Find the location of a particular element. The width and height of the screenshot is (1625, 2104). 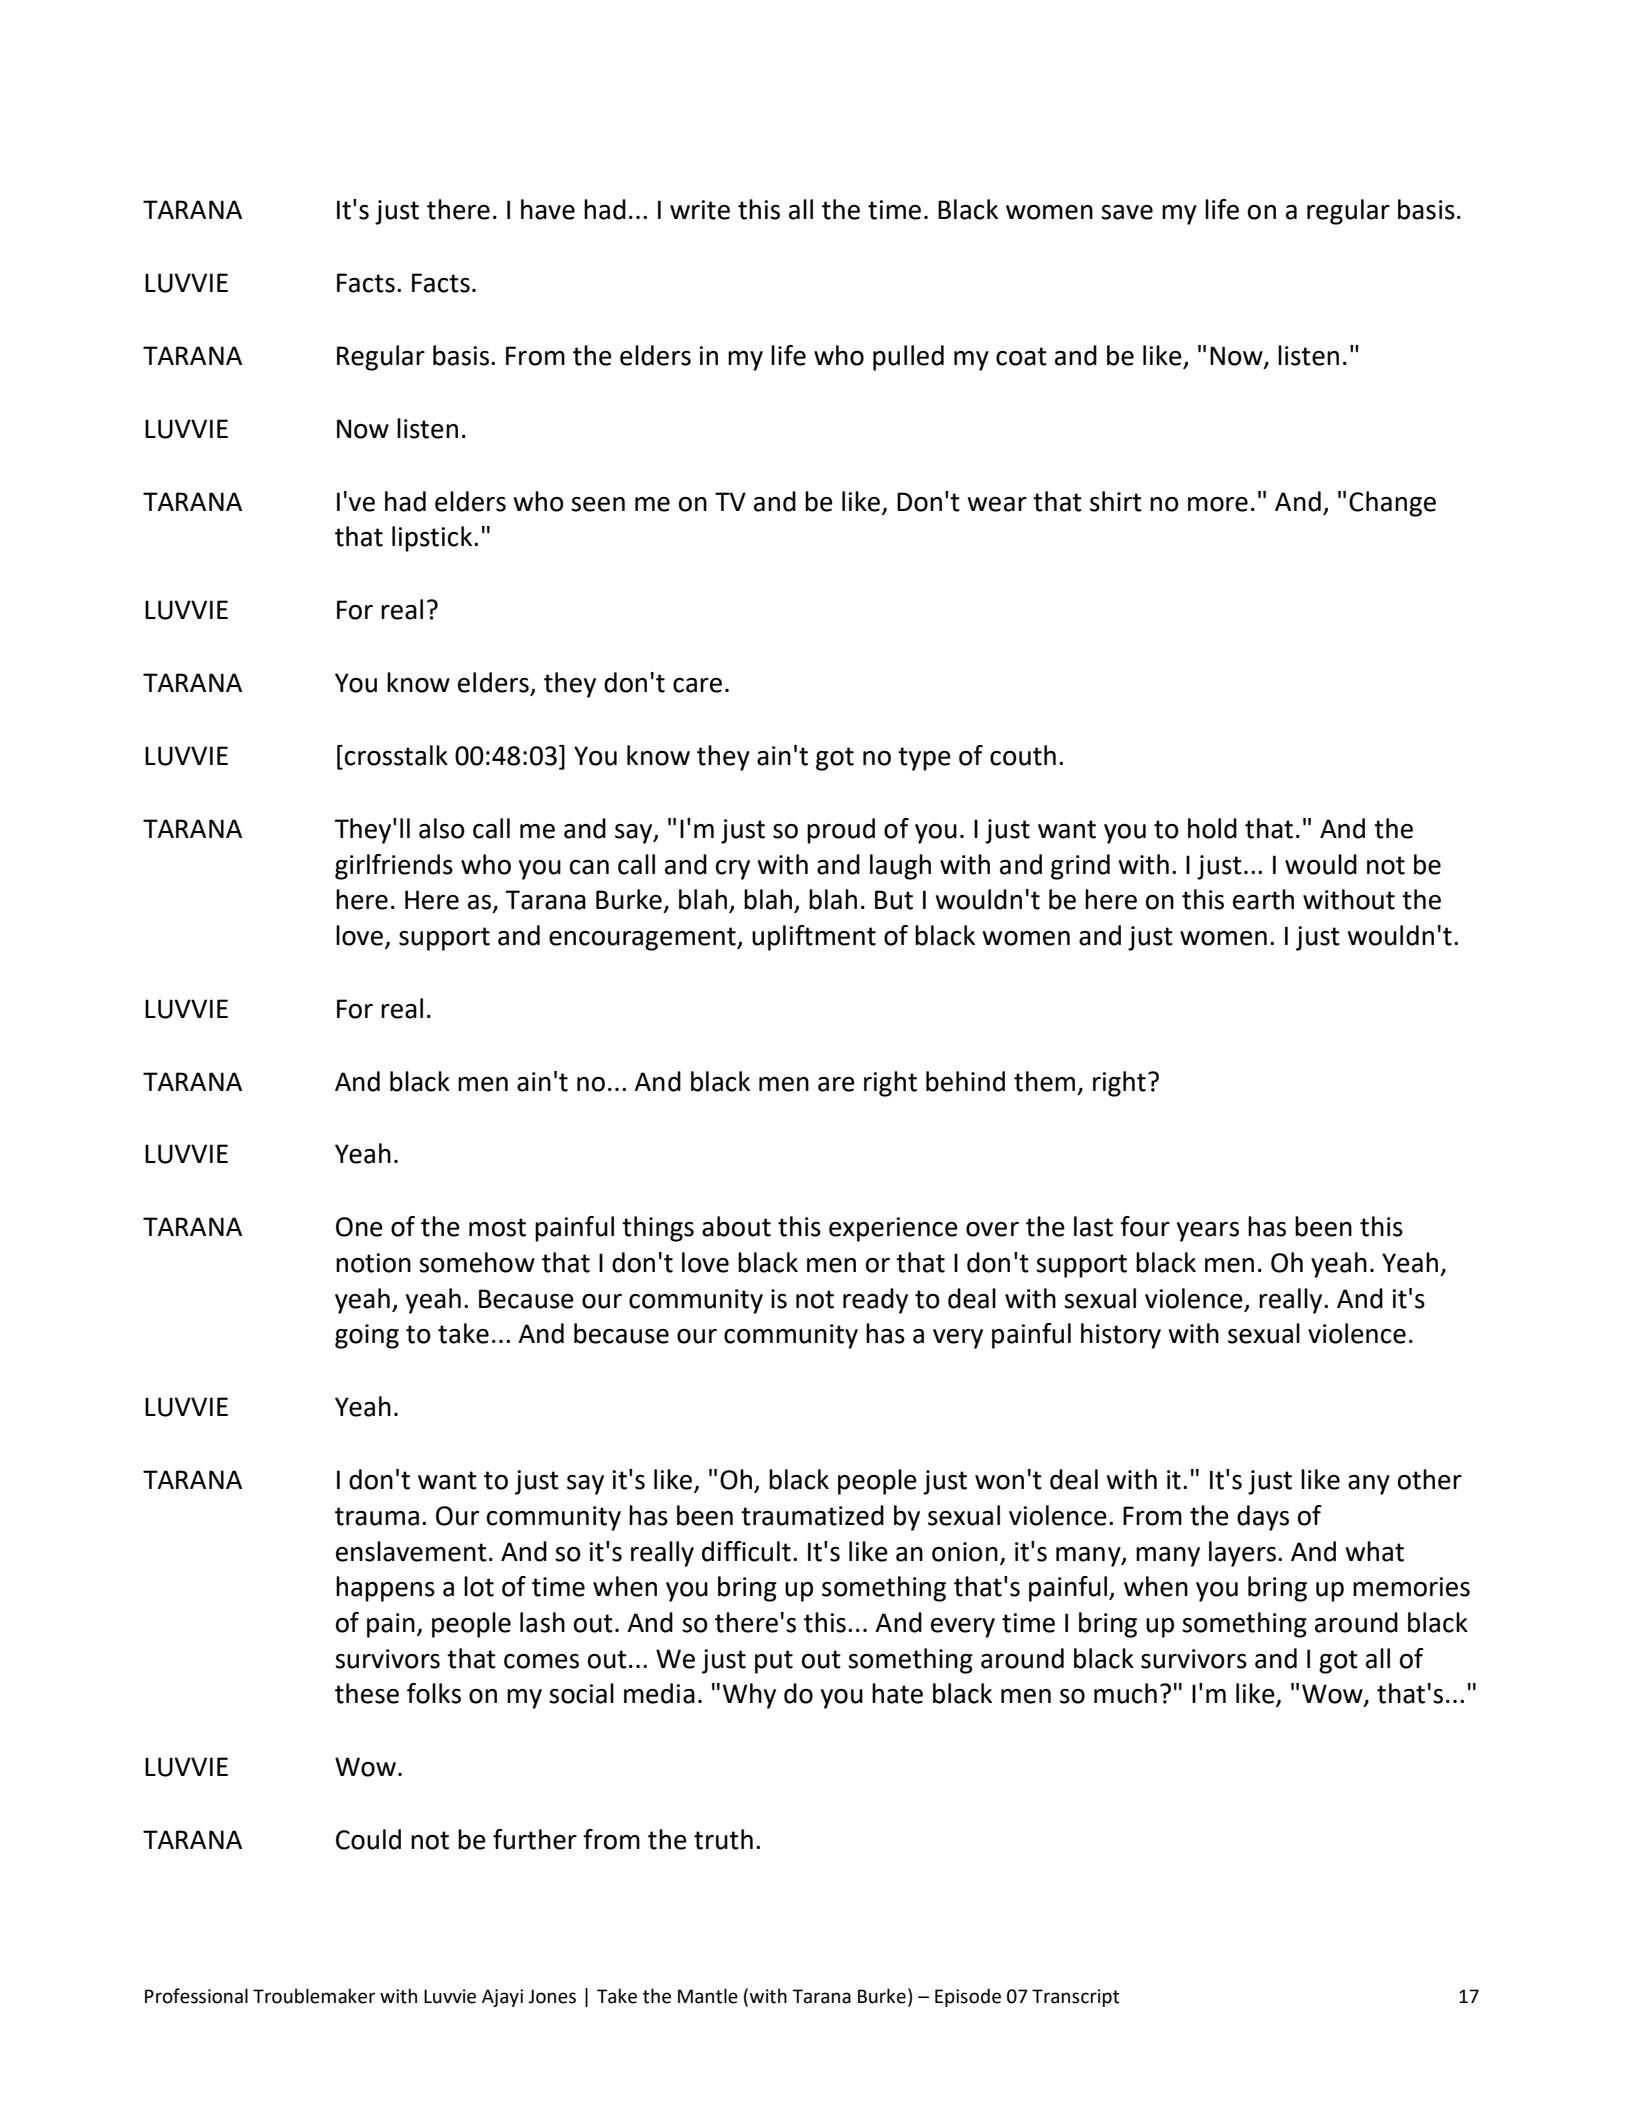

going is located at coordinates (367, 1336).
